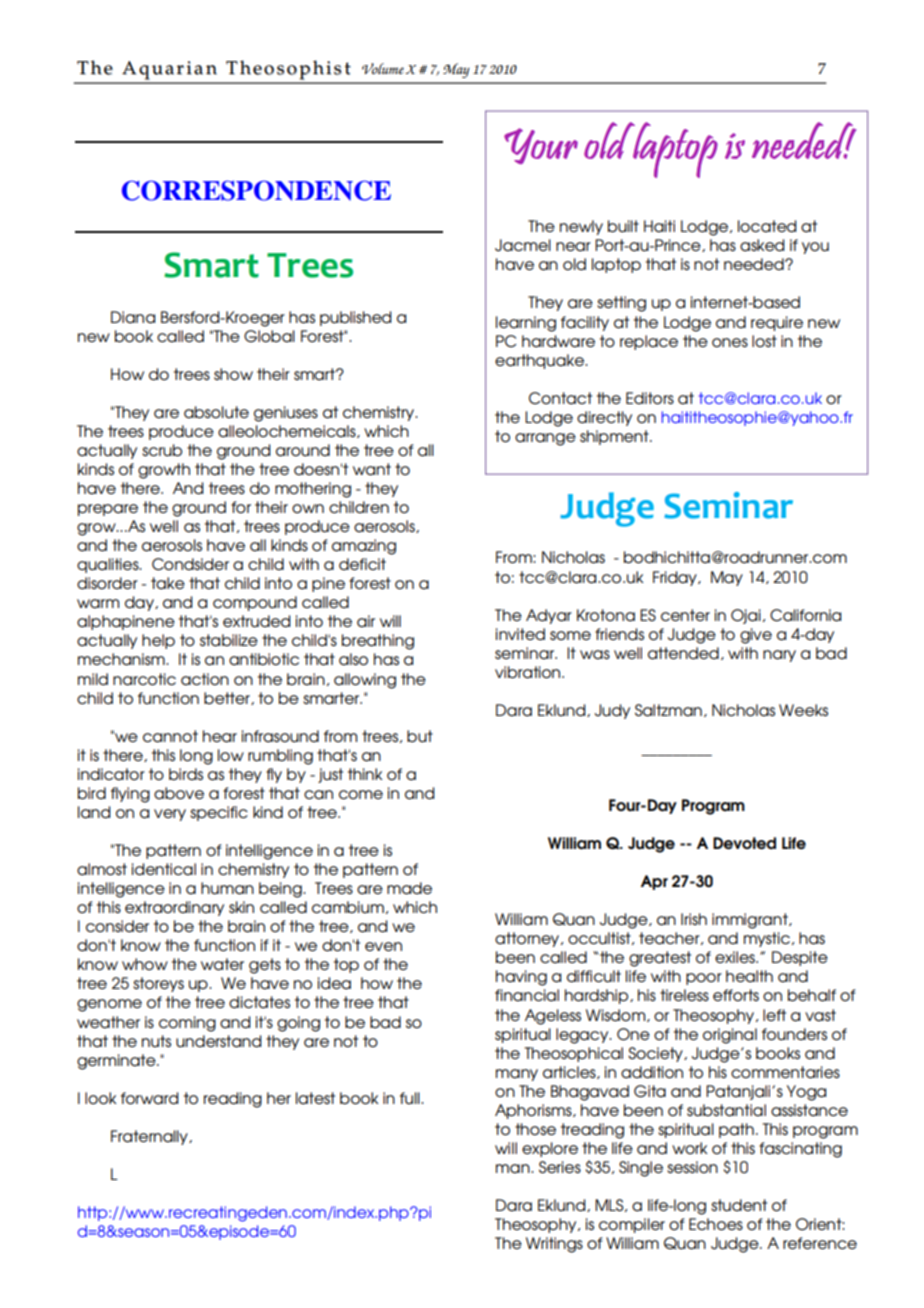  I want to click on Diana, so click(133, 317).
